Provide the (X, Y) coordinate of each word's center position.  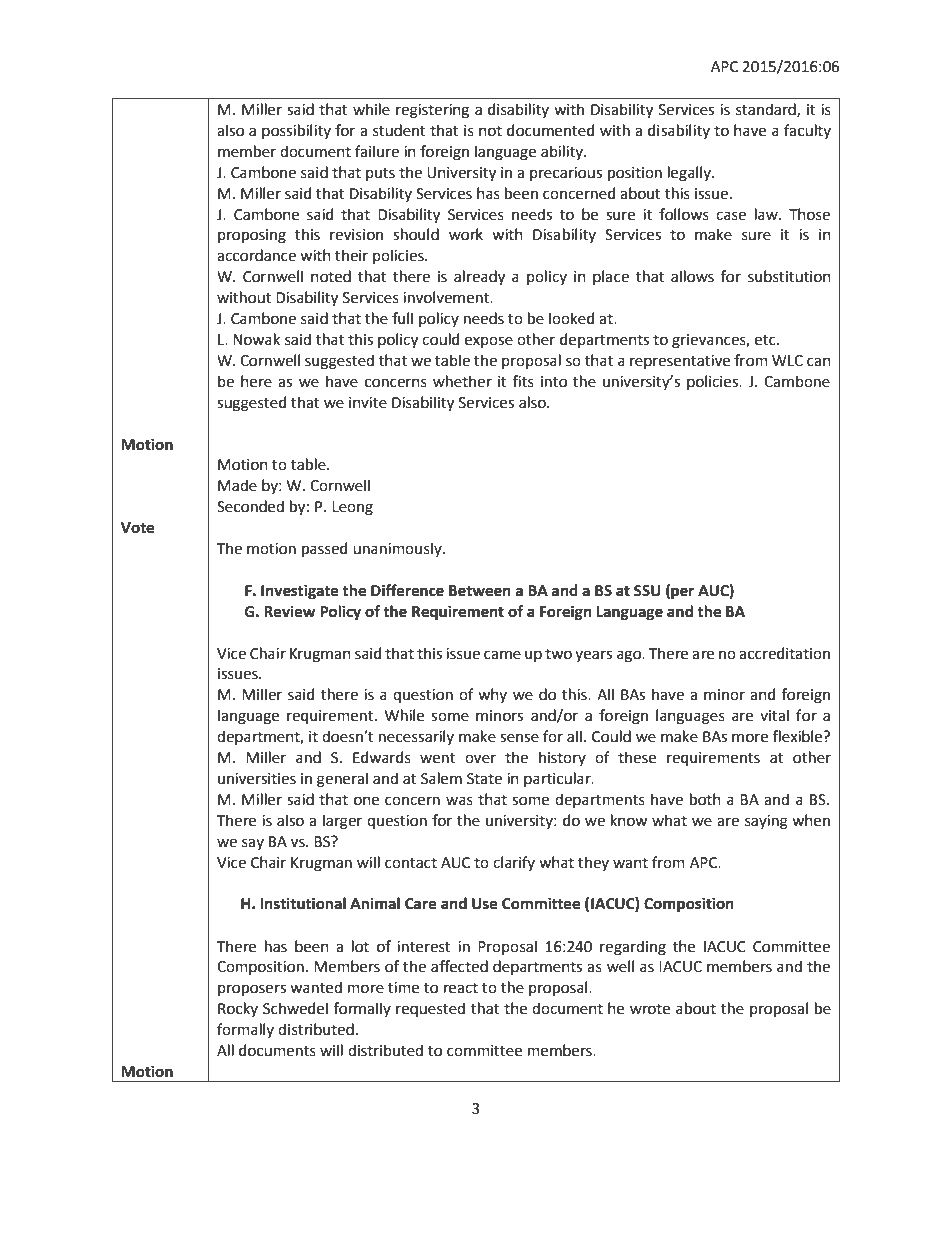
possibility (296, 131)
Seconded (250, 506)
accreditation (784, 653)
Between (480, 591)
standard (767, 110)
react (461, 988)
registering (432, 111)
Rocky (238, 1009)
